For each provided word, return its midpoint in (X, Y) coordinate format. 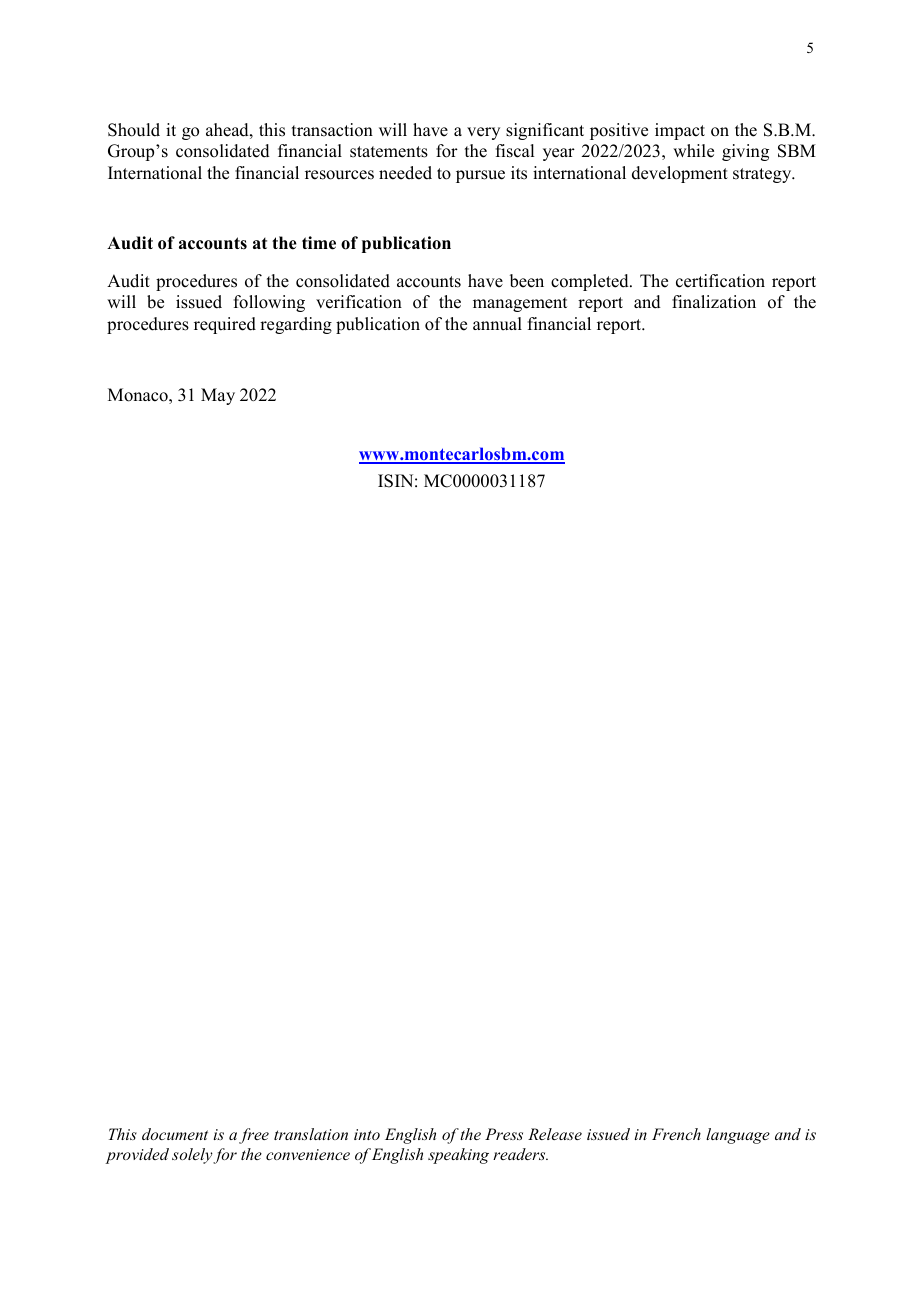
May (218, 396)
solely (192, 1156)
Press (504, 1134)
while (693, 151)
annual (497, 324)
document (175, 1134)
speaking (458, 1156)
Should (134, 130)
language (738, 1136)
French (676, 1134)
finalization (714, 302)
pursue (480, 176)
